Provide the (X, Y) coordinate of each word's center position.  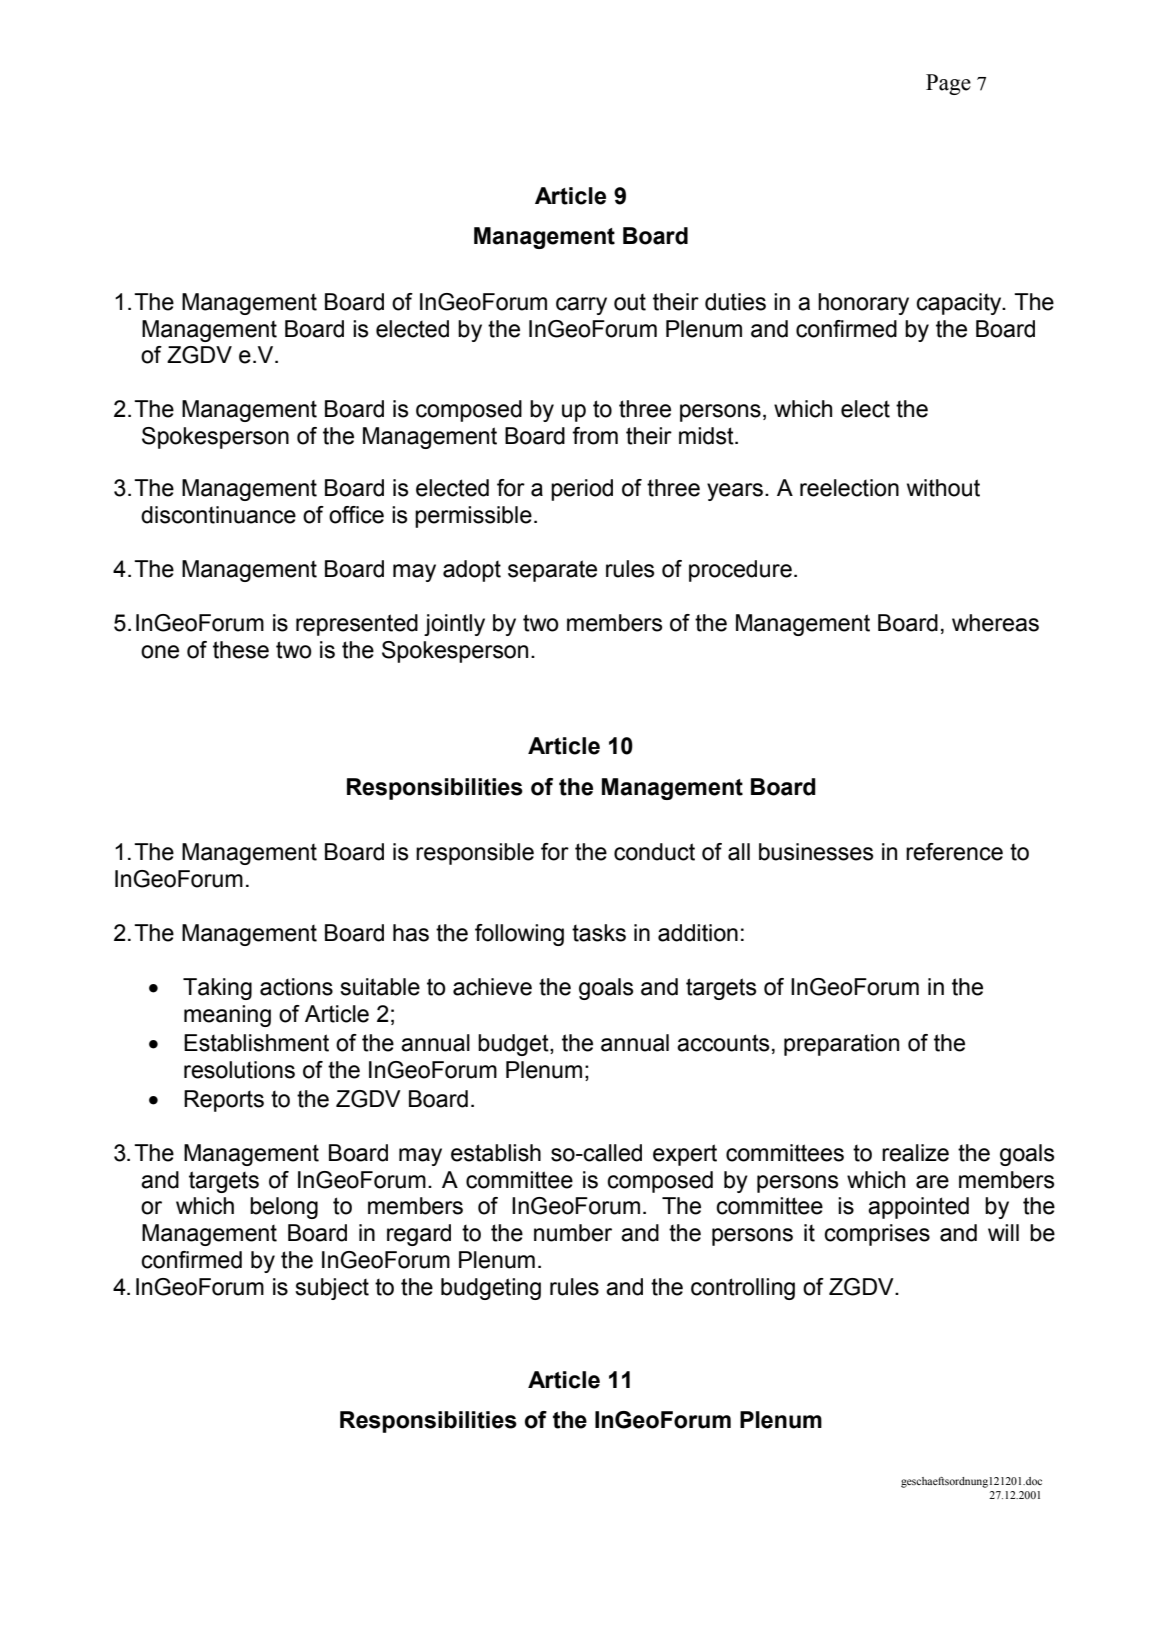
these (241, 650)
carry (581, 306)
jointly (454, 625)
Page (948, 84)
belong (284, 1208)
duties (735, 302)
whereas (995, 623)
